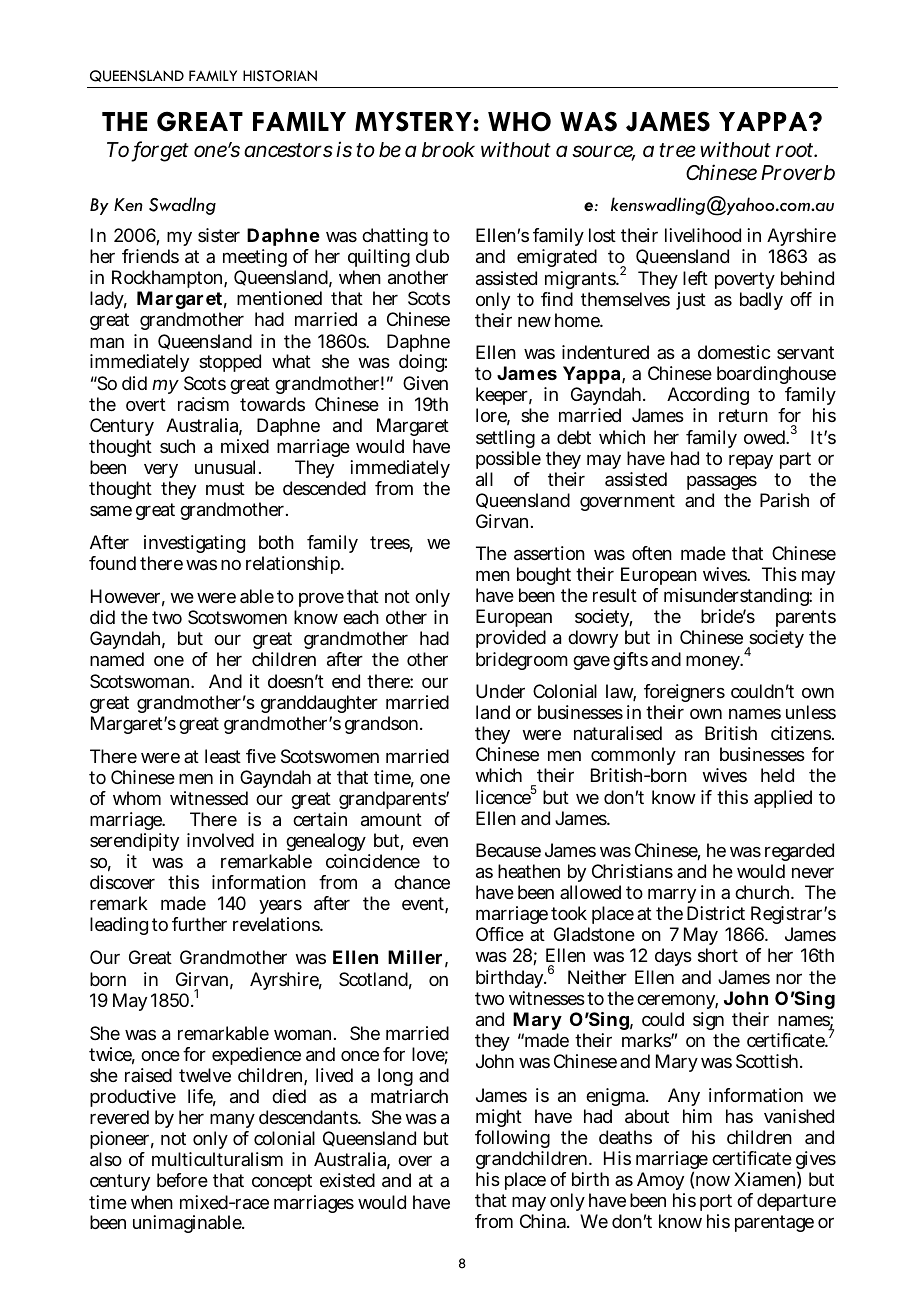  What do you see at coordinates (160, 151) in the image?
I see `forget` at bounding box center [160, 151].
